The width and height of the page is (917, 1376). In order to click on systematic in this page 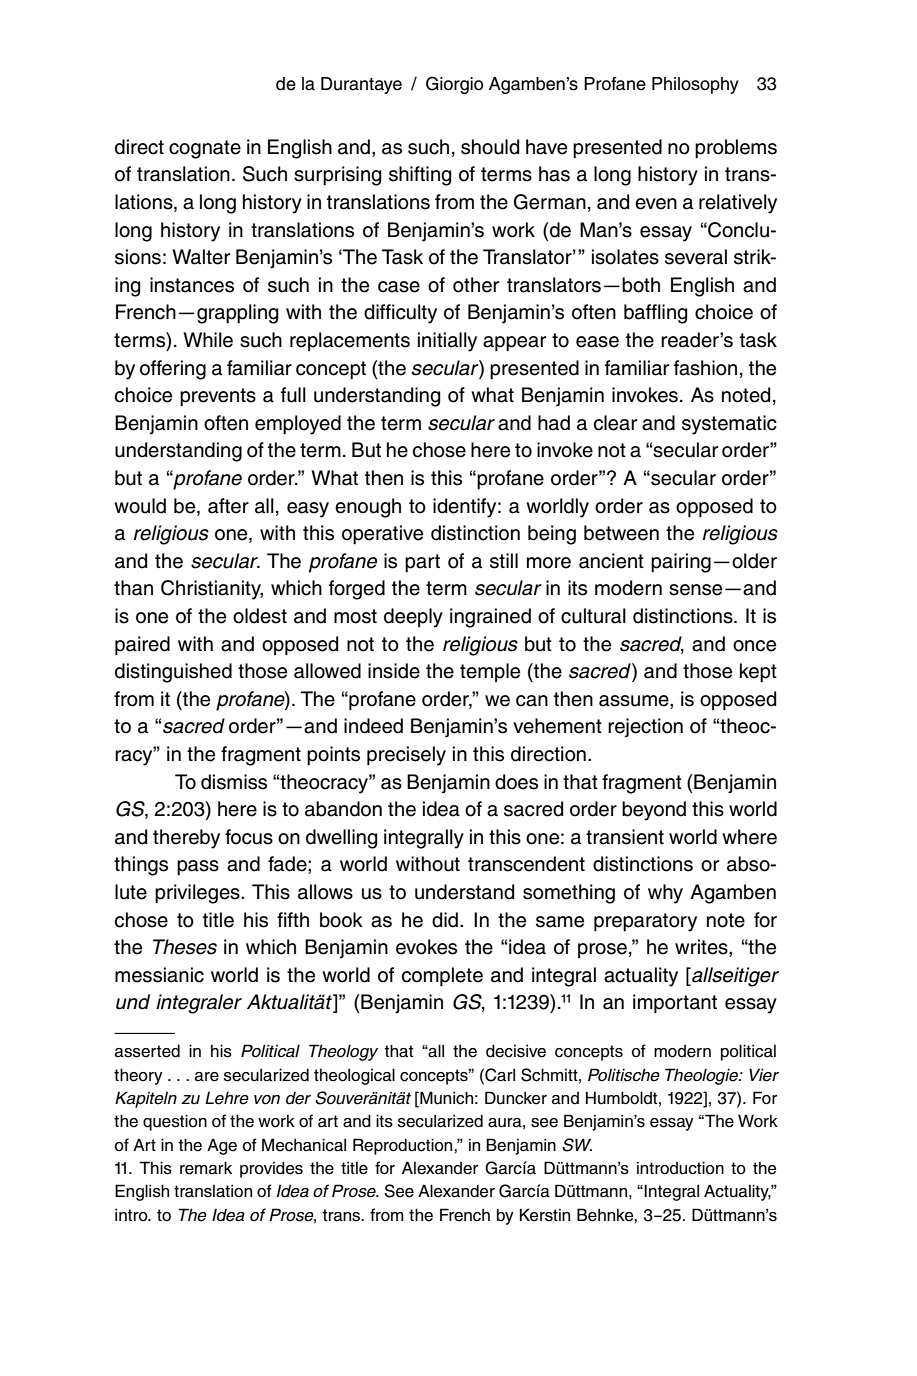, I will do `click(729, 425)`.
